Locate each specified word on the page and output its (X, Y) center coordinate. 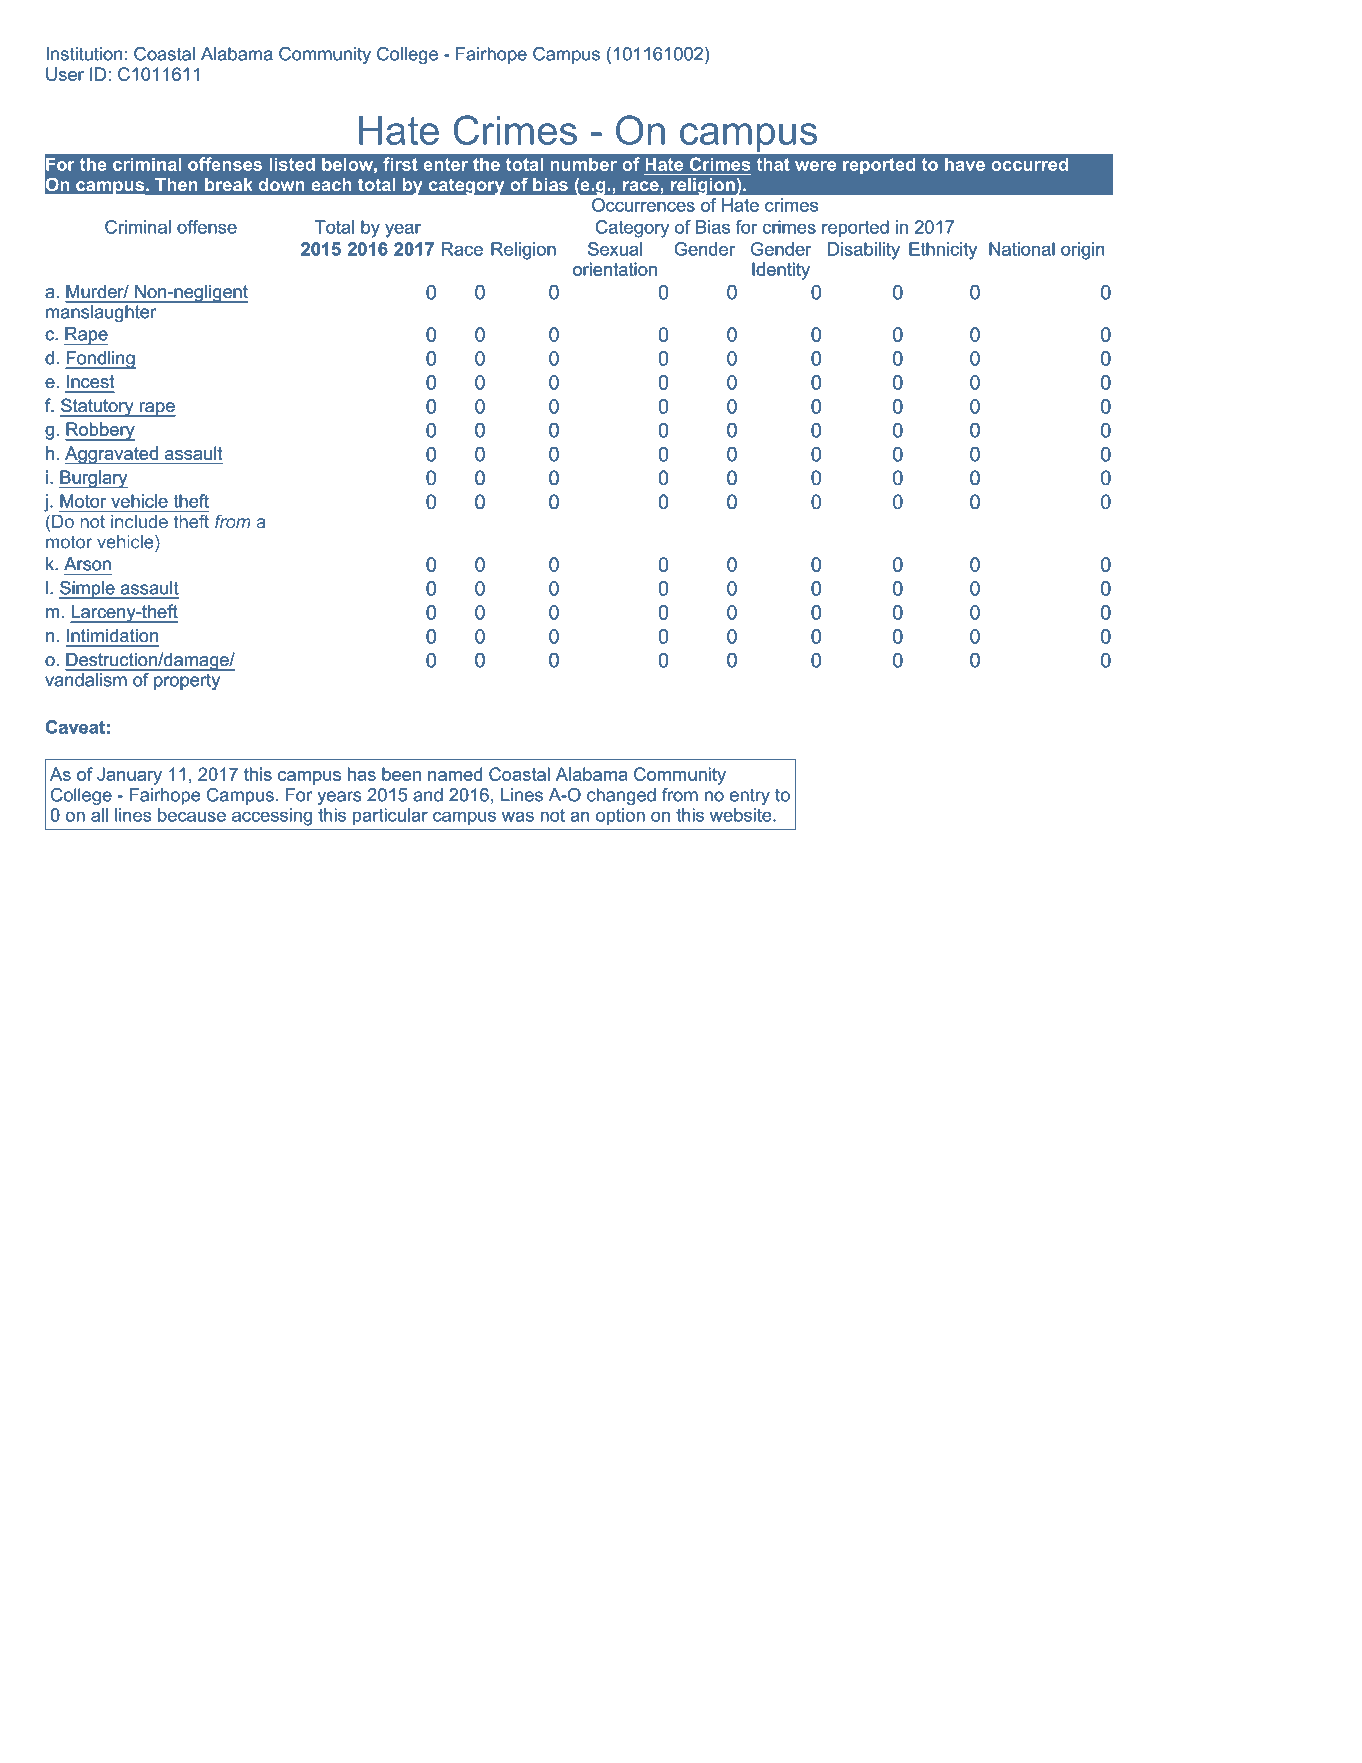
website (742, 815)
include (139, 520)
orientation (615, 269)
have (965, 164)
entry (750, 796)
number (584, 164)
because (192, 815)
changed (621, 796)
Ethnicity (943, 251)
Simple (88, 590)
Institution (84, 54)
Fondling (100, 360)
